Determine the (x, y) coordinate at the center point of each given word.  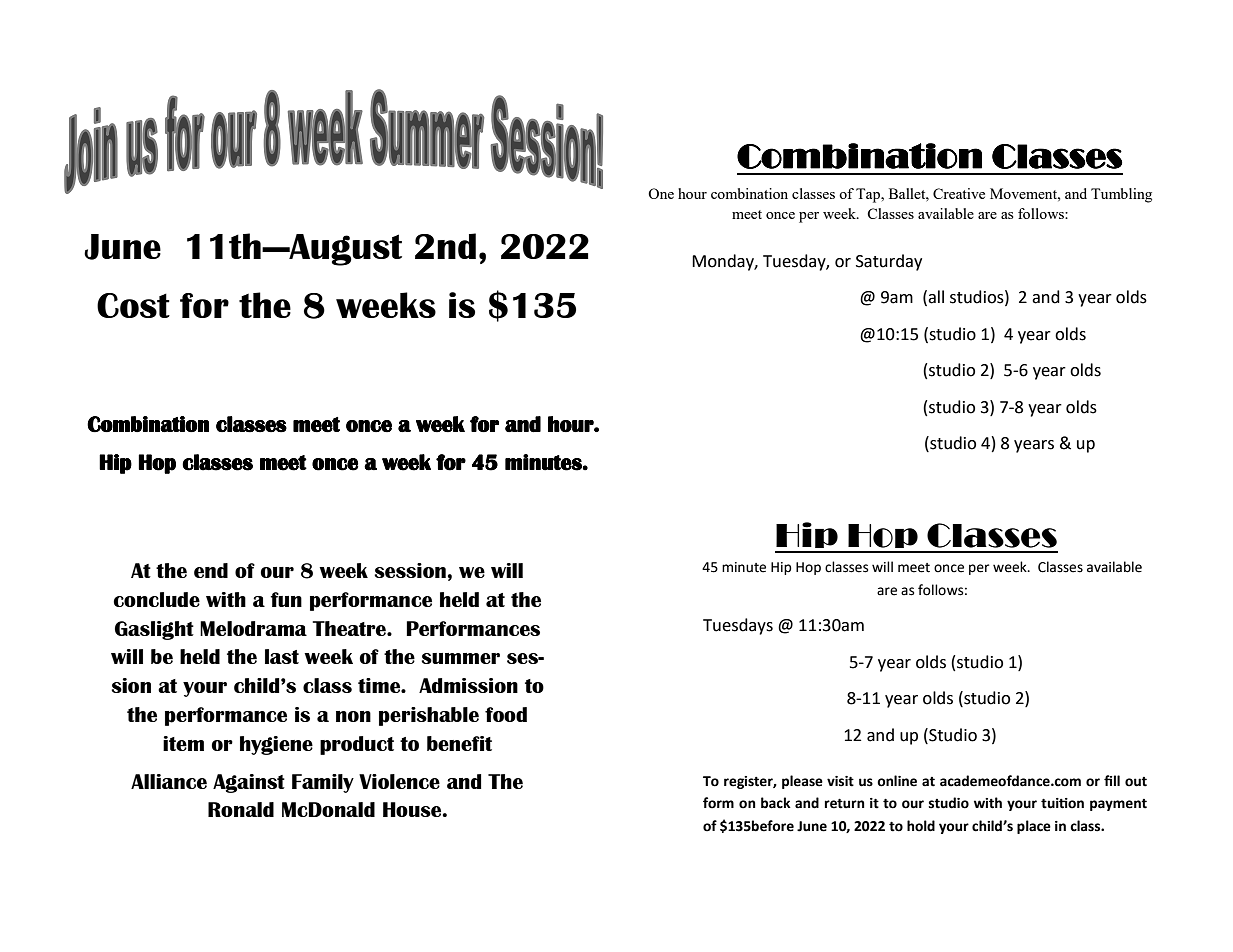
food (506, 714)
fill (1112, 780)
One (661, 193)
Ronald (241, 809)
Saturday (889, 262)
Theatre (350, 628)
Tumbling (1121, 195)
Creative (959, 193)
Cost (133, 305)
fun (286, 599)
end (211, 570)
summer (460, 658)
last (282, 656)
